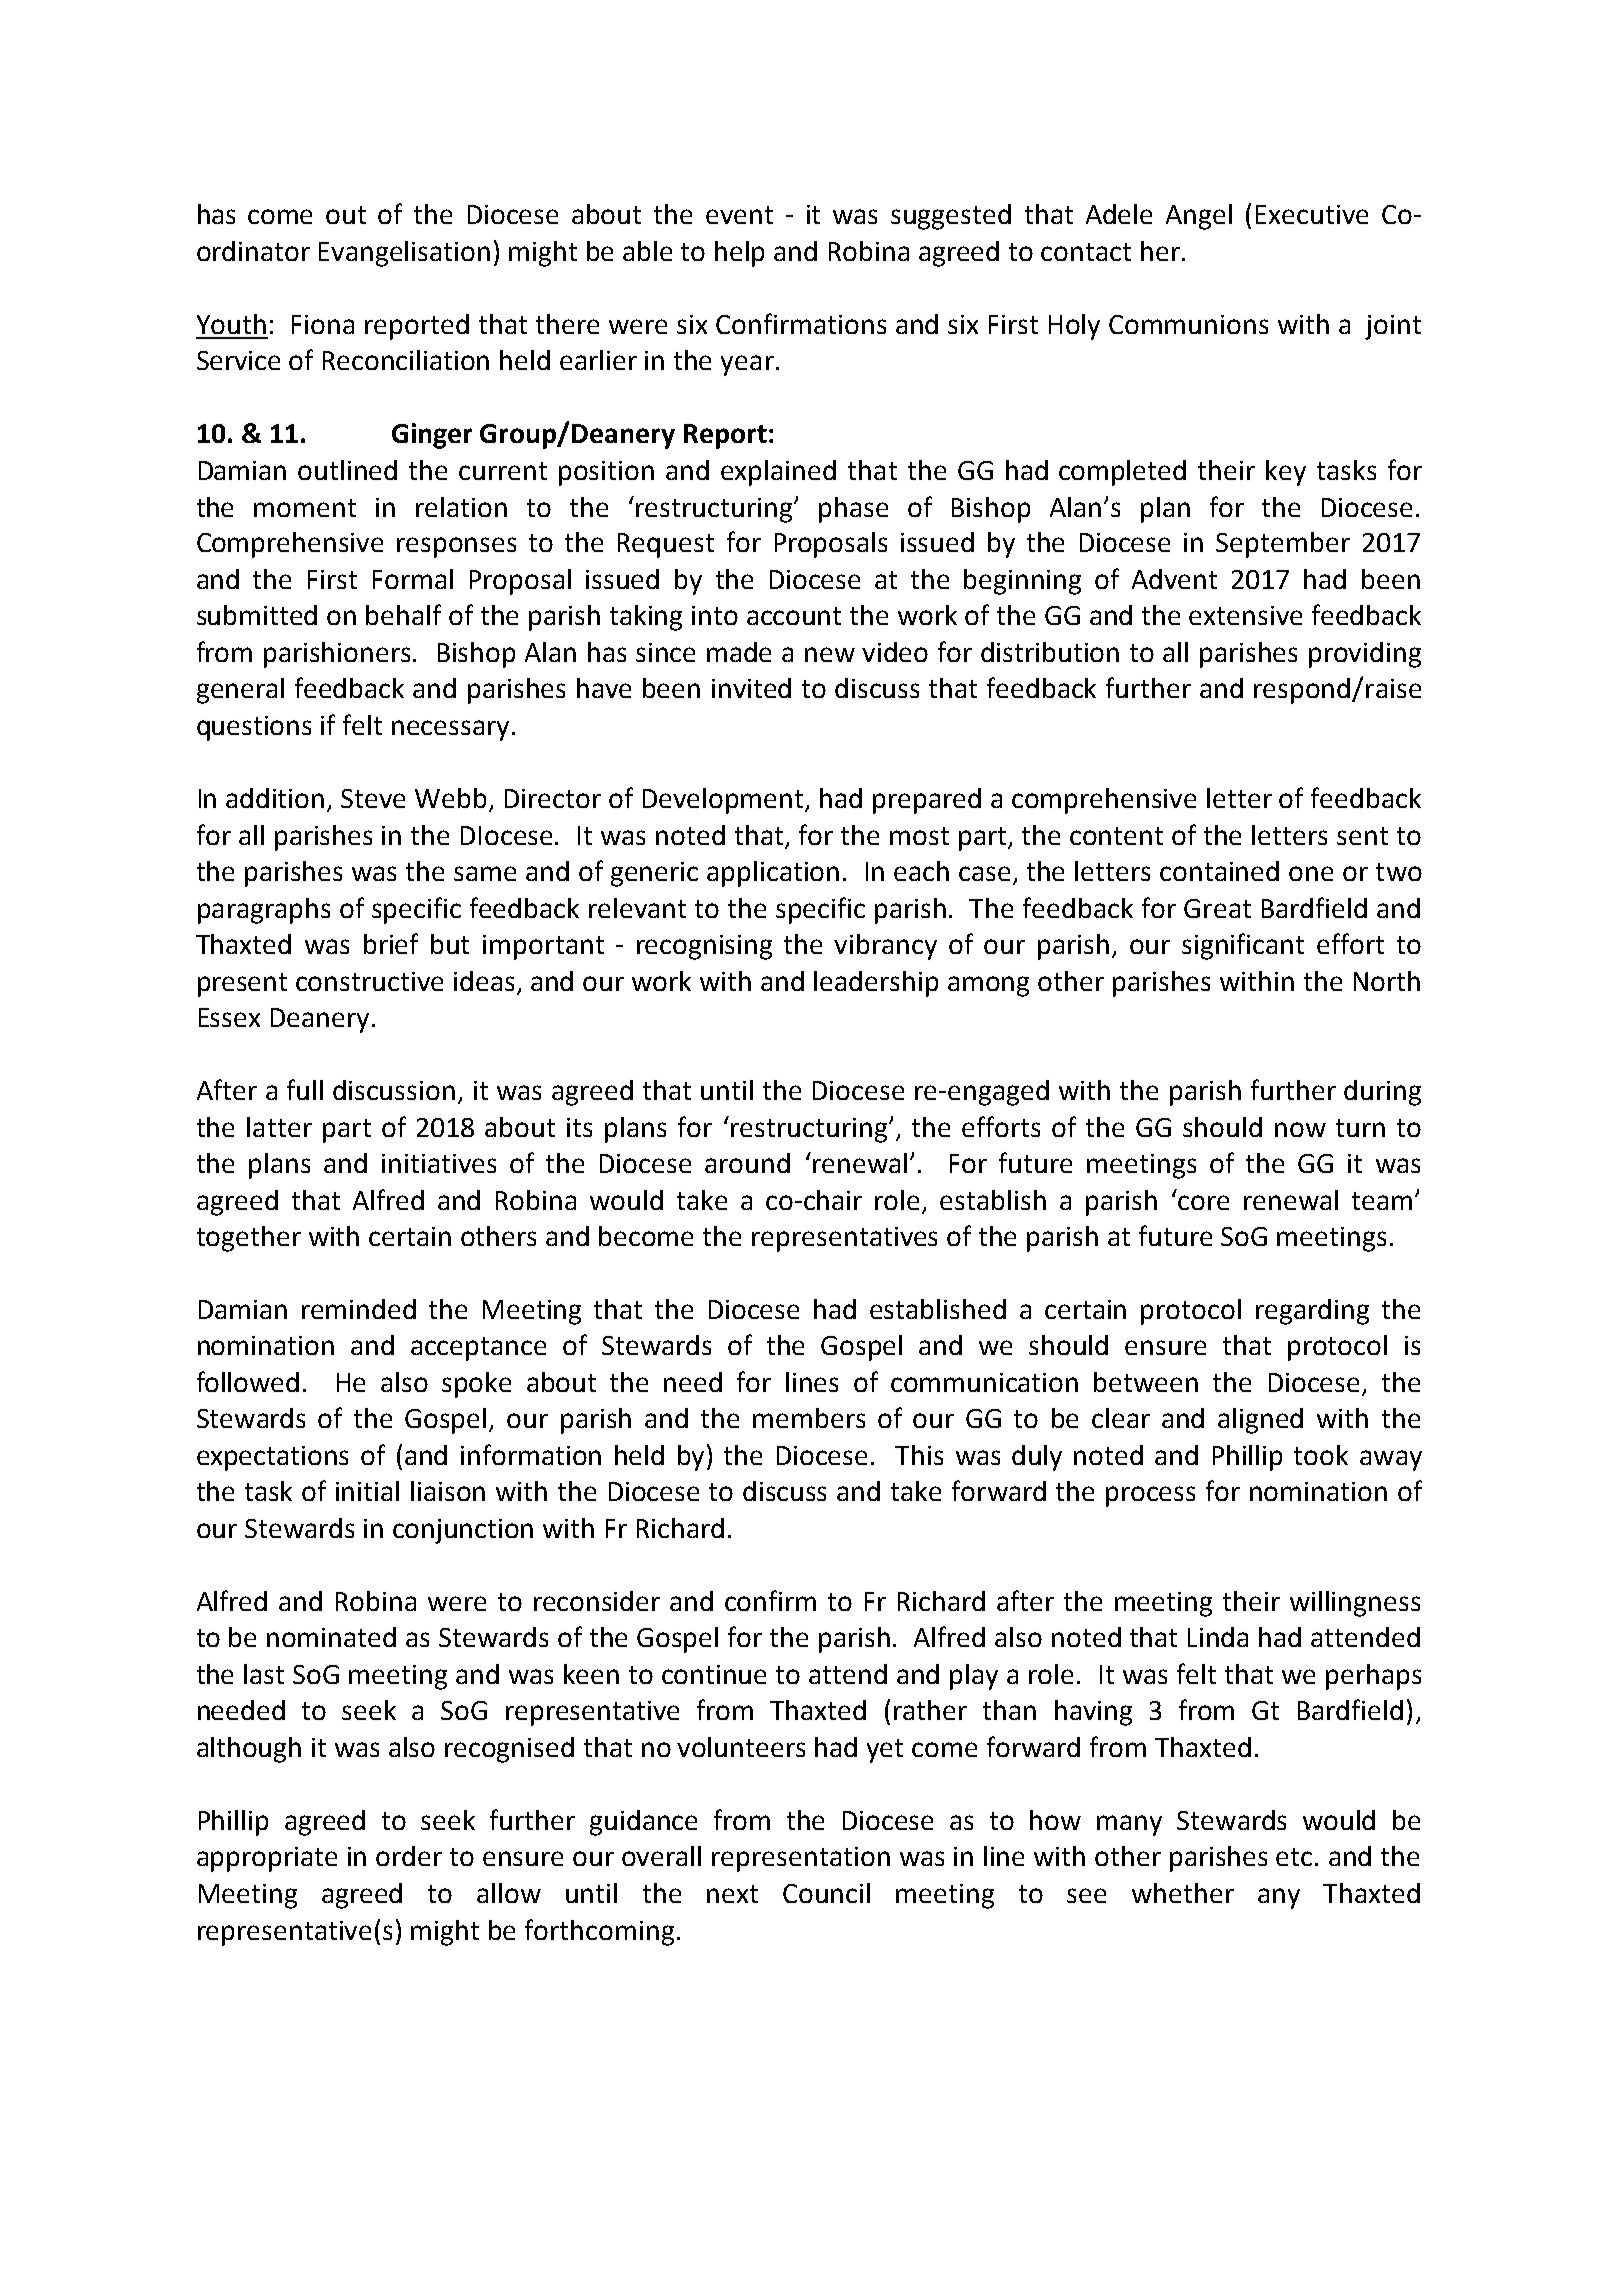 This screenshot has width=1617, height=2288. Describe the element at coordinates (724, 801) in the screenshot. I see `Development` at that location.
